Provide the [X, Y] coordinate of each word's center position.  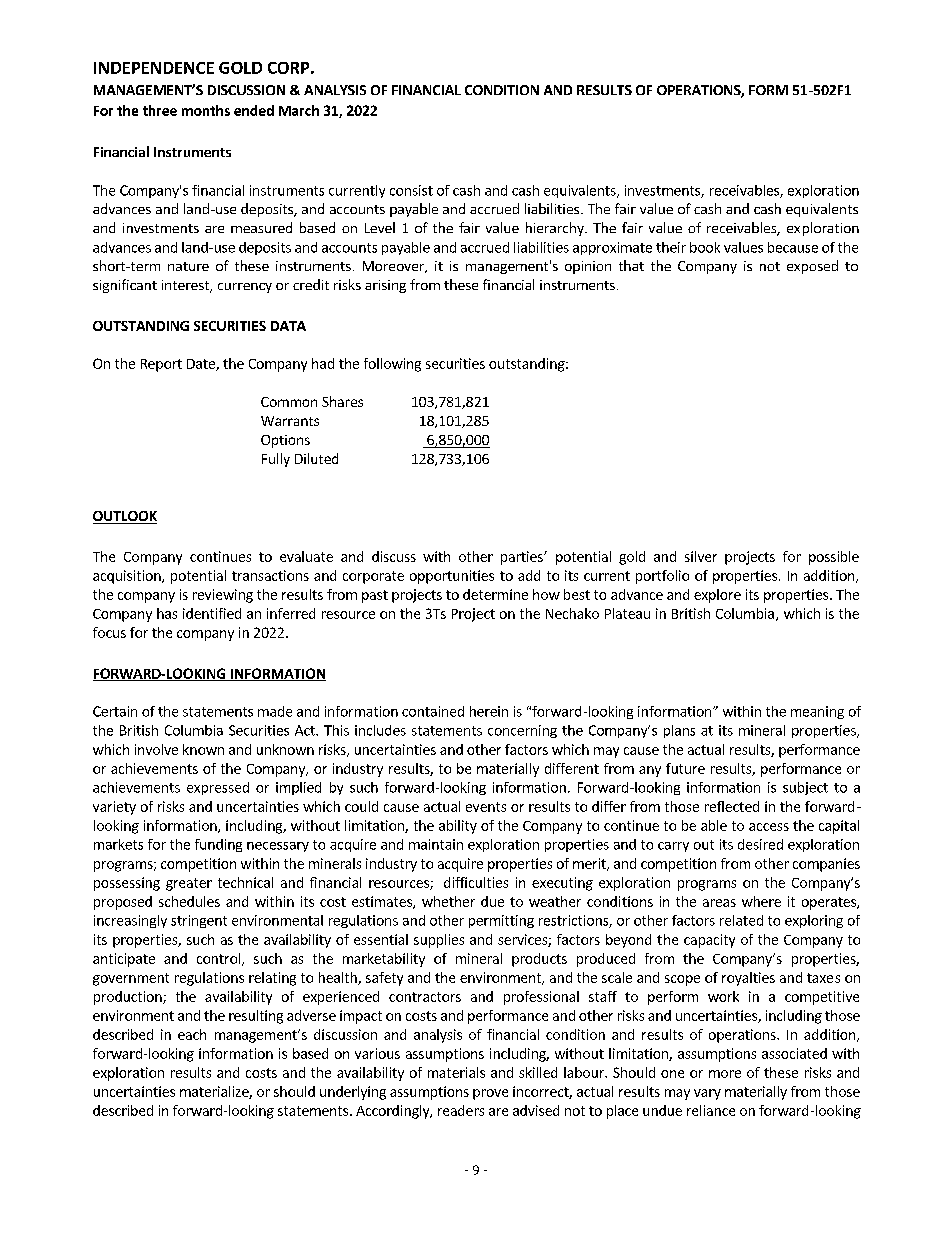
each [192, 1034]
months [206, 110]
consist [411, 190]
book [705, 247]
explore [717, 596]
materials [456, 1072]
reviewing [223, 596]
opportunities [452, 577]
